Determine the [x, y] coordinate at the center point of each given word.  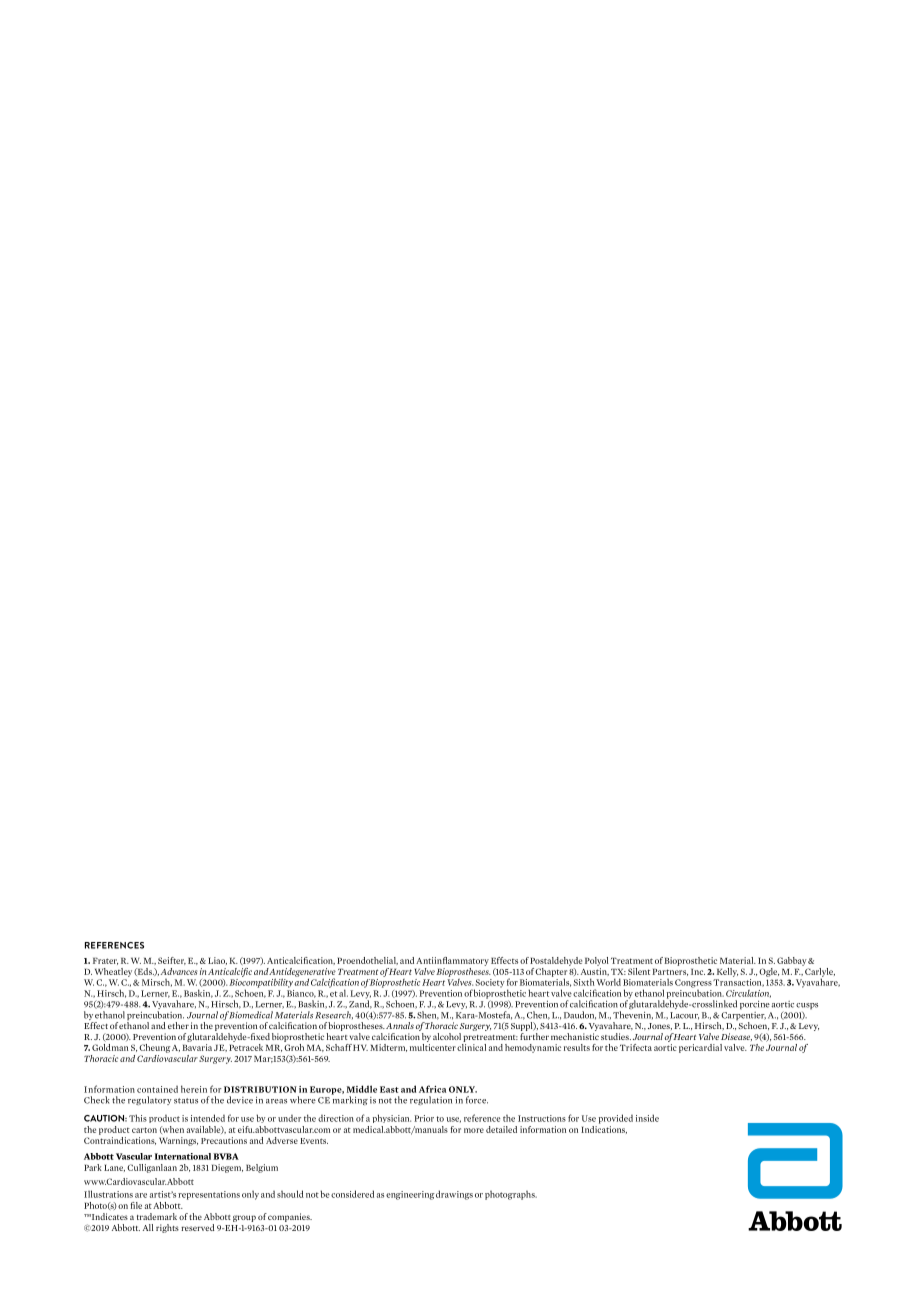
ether [178, 1025]
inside [647, 1118]
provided [616, 1119]
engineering [410, 1195]
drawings [454, 1195]
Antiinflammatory [452, 961]
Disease [736, 1037]
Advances [179, 971]
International [183, 1156]
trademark [157, 1216]
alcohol [447, 1036]
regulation [431, 1100]
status [186, 1101]
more [474, 1130]
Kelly [727, 972]
